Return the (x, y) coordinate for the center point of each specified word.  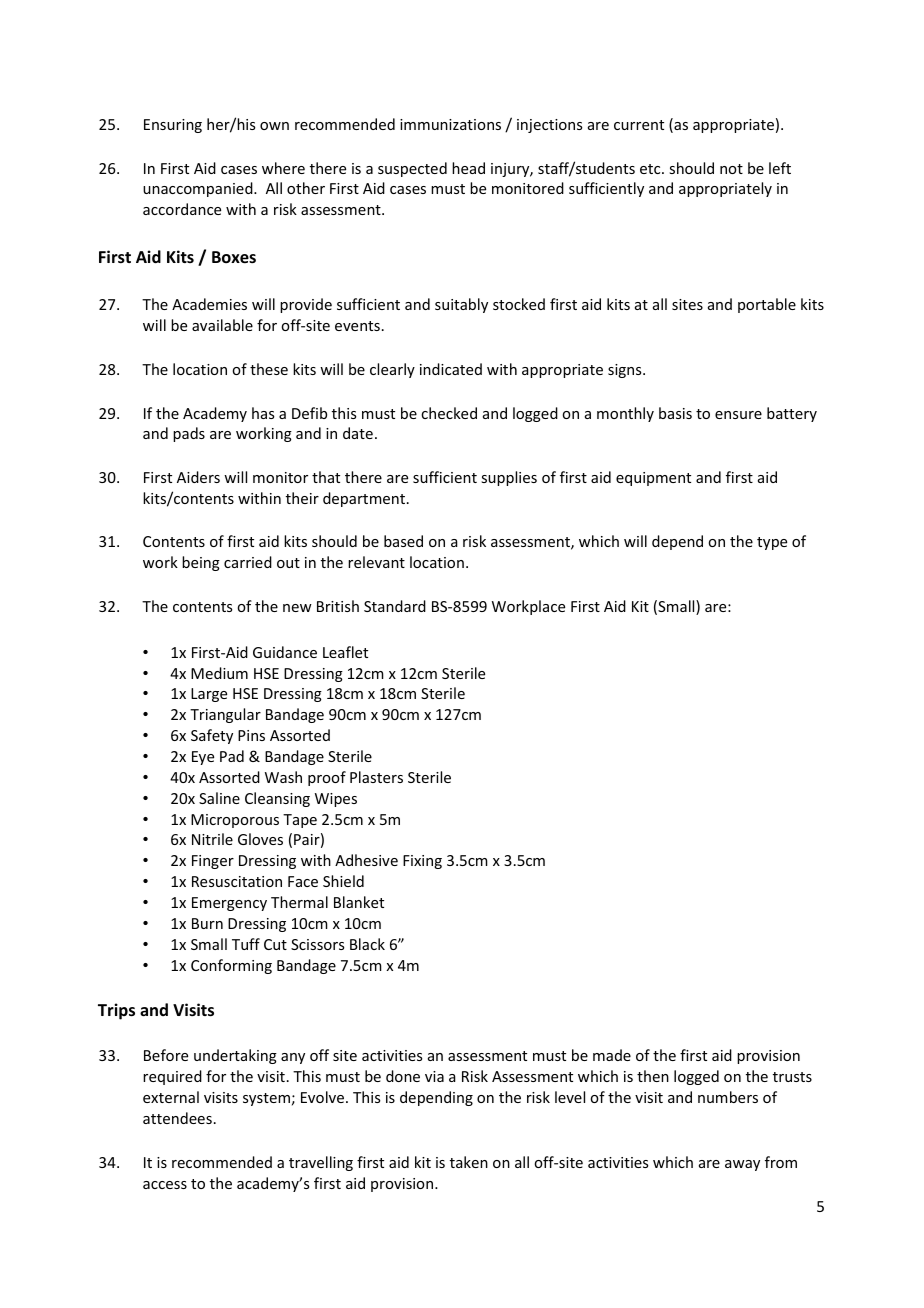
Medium (219, 673)
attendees (177, 1118)
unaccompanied (199, 189)
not (731, 169)
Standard (395, 606)
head (468, 168)
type (772, 543)
